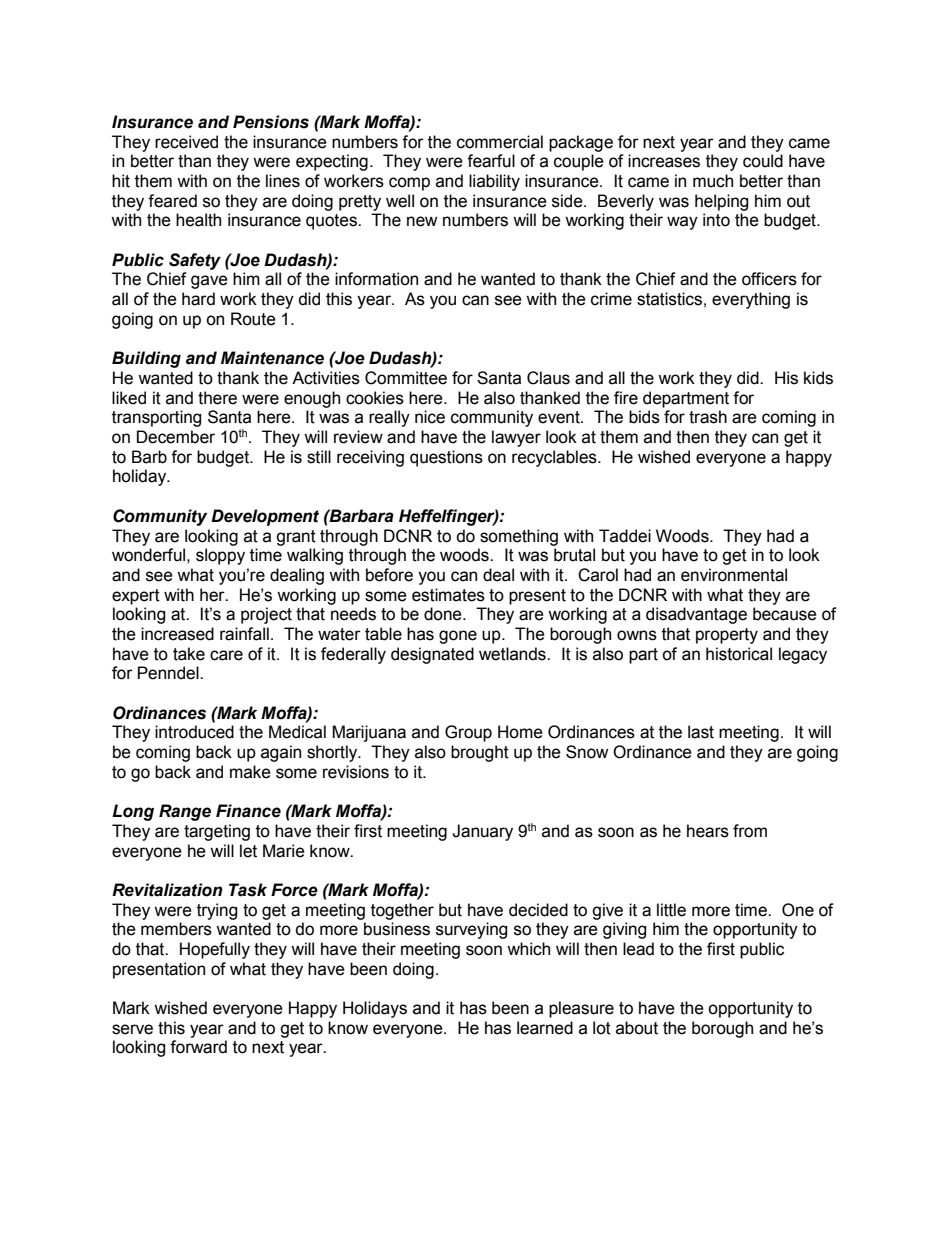  I want to click on about, so click(637, 1028).
